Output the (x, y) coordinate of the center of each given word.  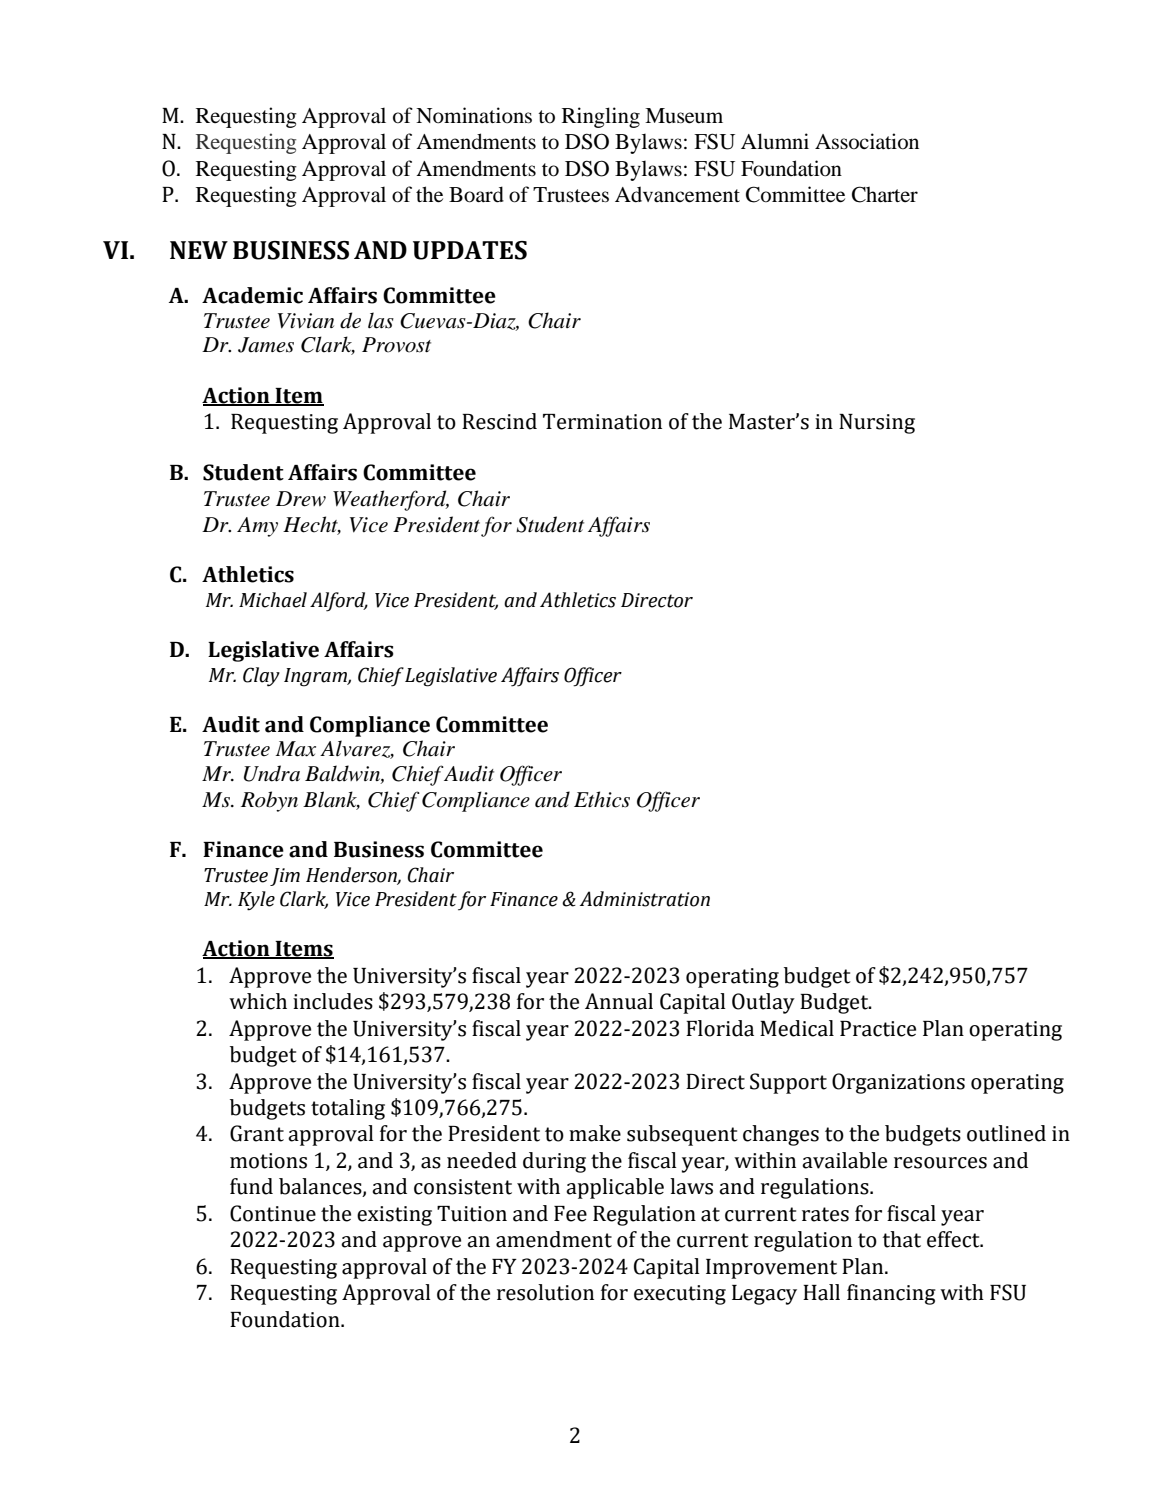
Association (867, 141)
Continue (273, 1213)
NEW (199, 250)
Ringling (601, 117)
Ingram (316, 677)
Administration (645, 899)
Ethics (602, 799)
